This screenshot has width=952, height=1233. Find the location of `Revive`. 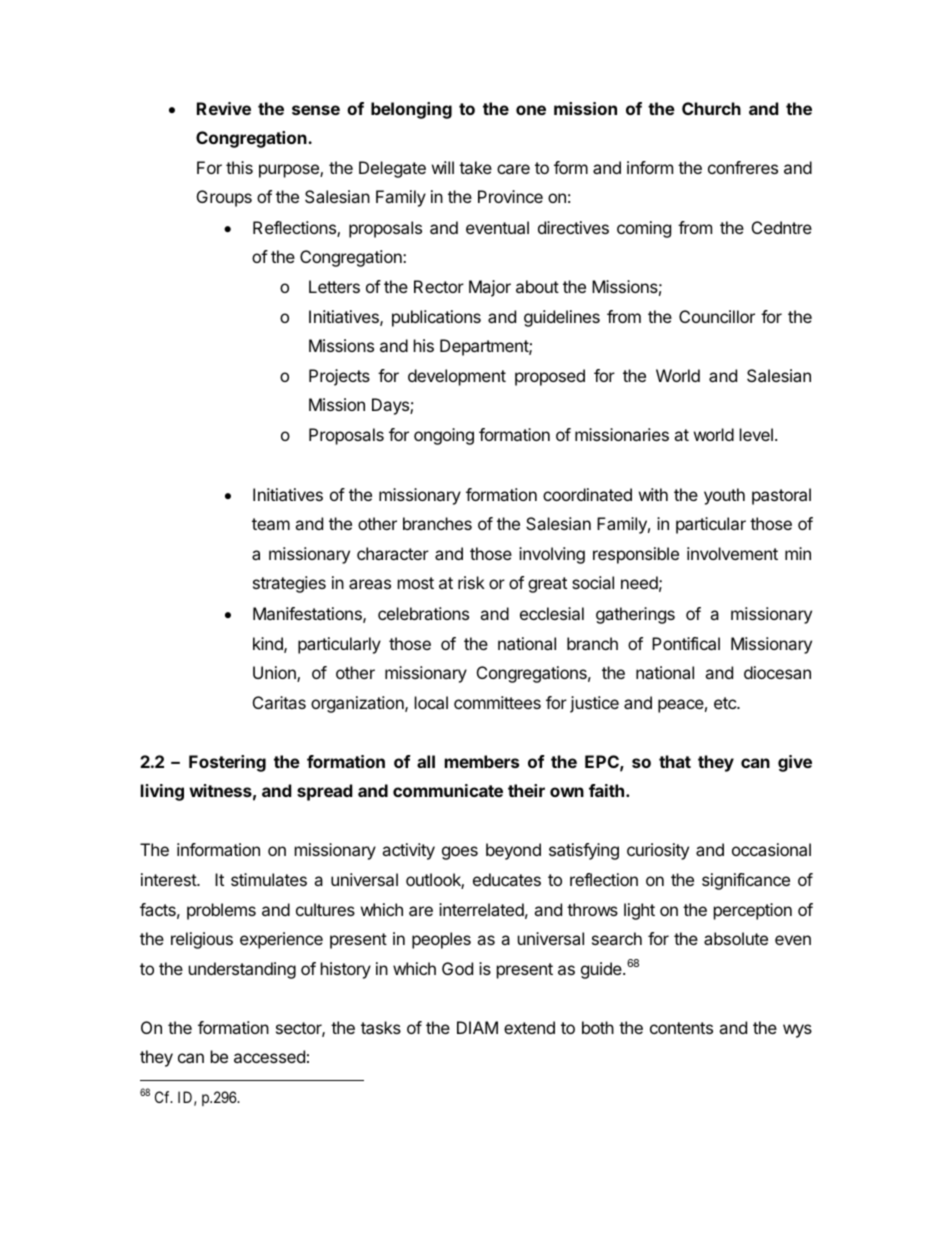

Revive is located at coordinates (224, 108).
